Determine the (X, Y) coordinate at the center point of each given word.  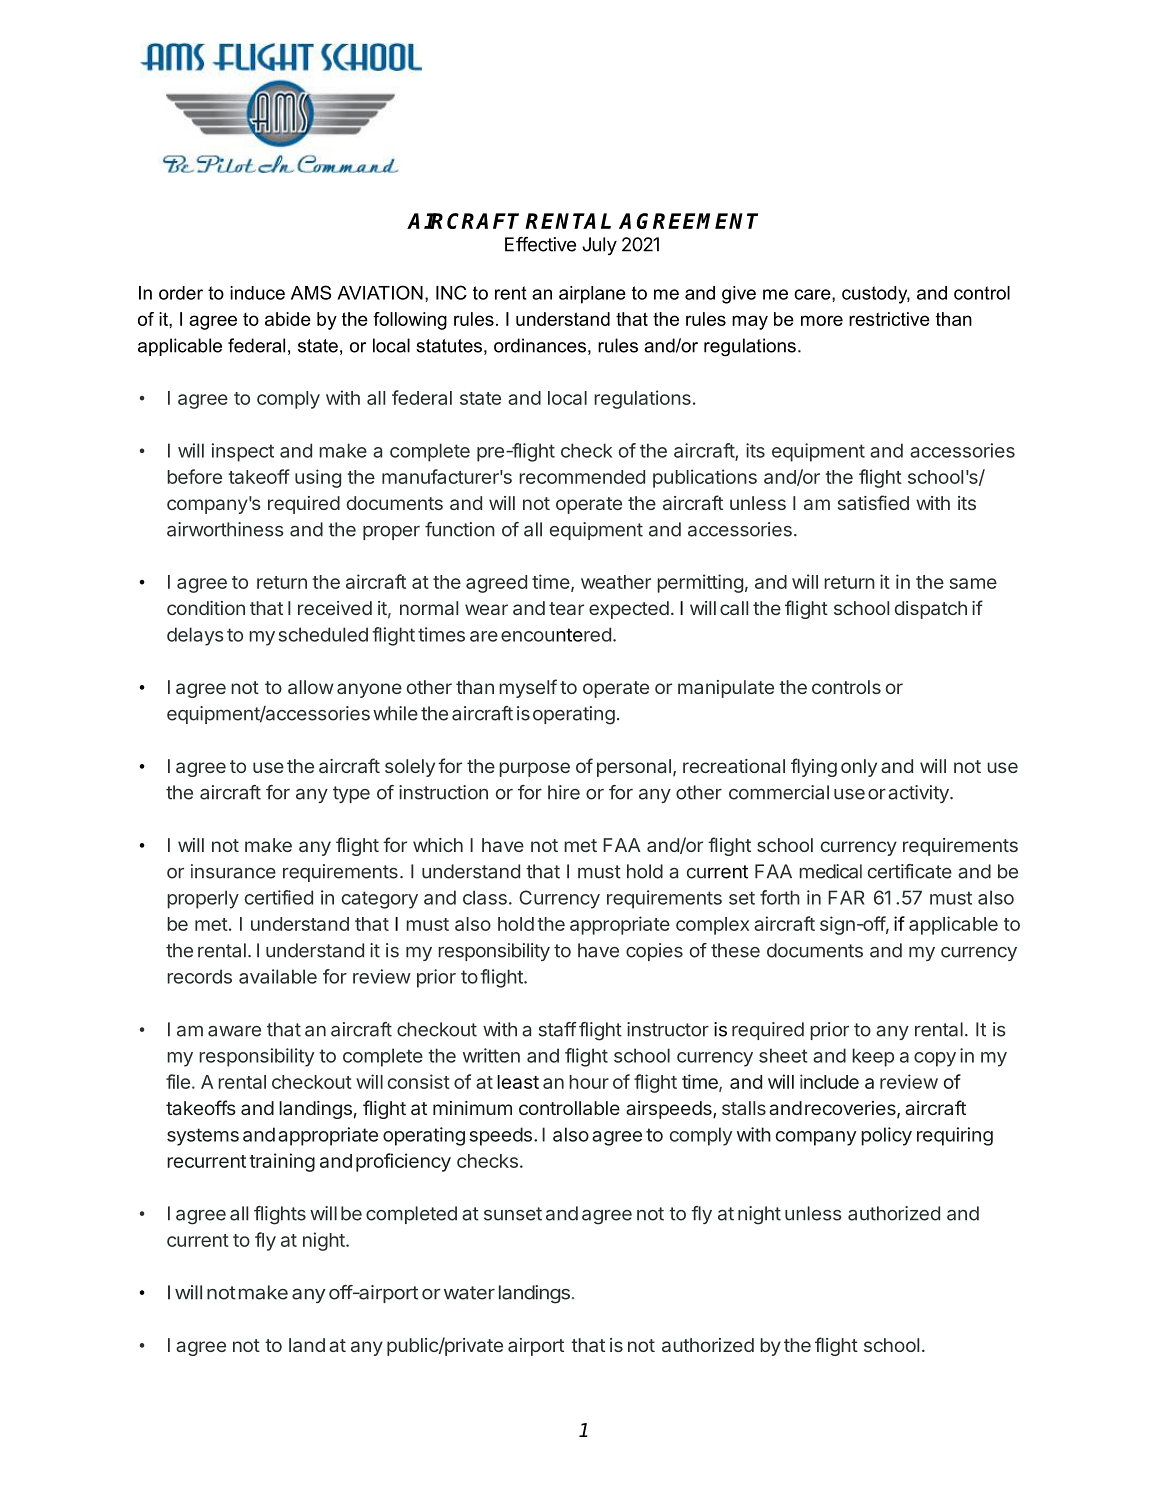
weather (616, 582)
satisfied (873, 502)
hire (564, 792)
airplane (592, 295)
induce (257, 293)
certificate (910, 871)
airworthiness (225, 529)
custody (876, 295)
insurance (233, 871)
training (282, 1162)
